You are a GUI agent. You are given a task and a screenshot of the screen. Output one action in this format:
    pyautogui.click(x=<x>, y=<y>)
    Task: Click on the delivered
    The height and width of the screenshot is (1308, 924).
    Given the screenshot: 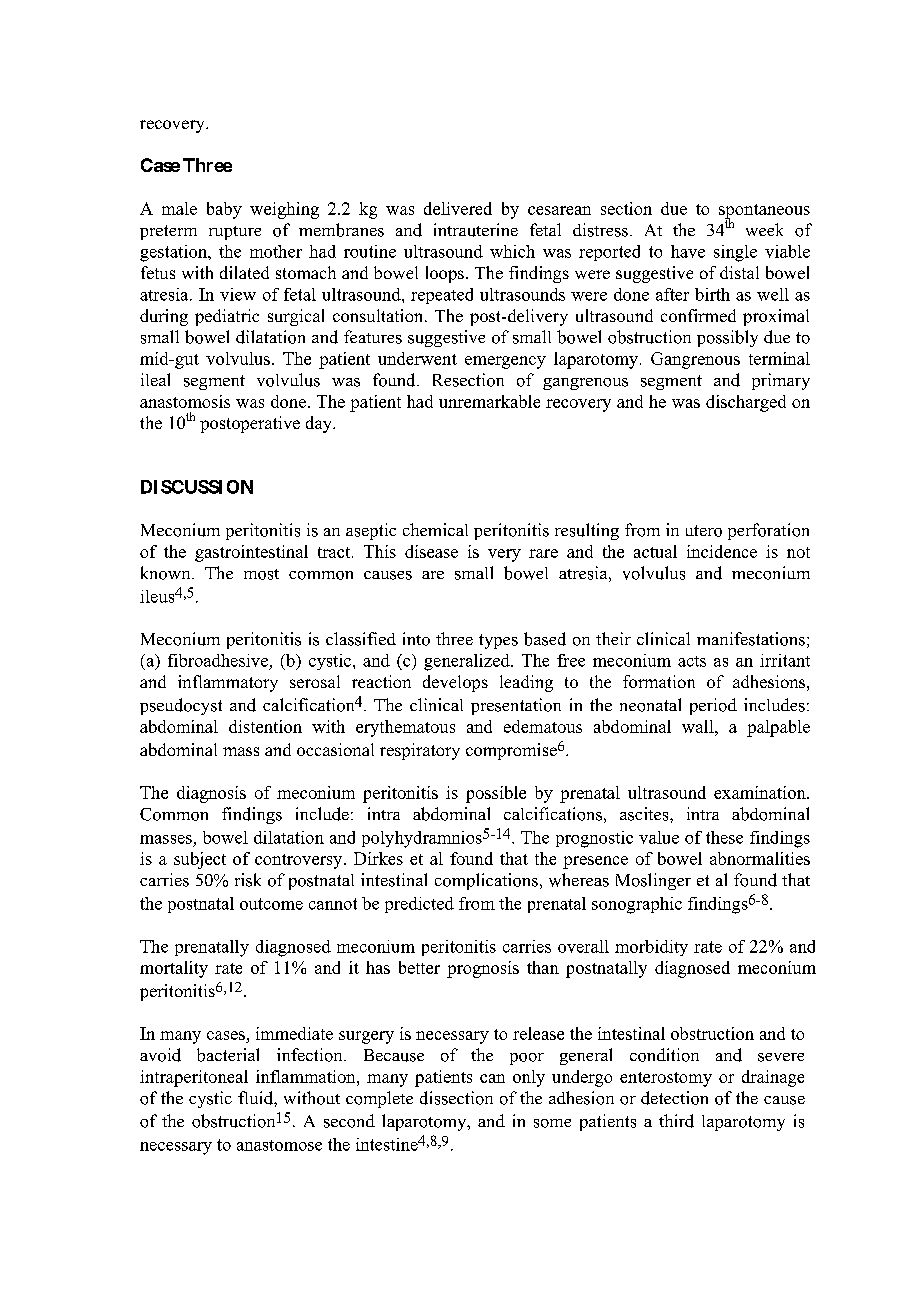 What is the action you would take?
    pyautogui.click(x=458, y=208)
